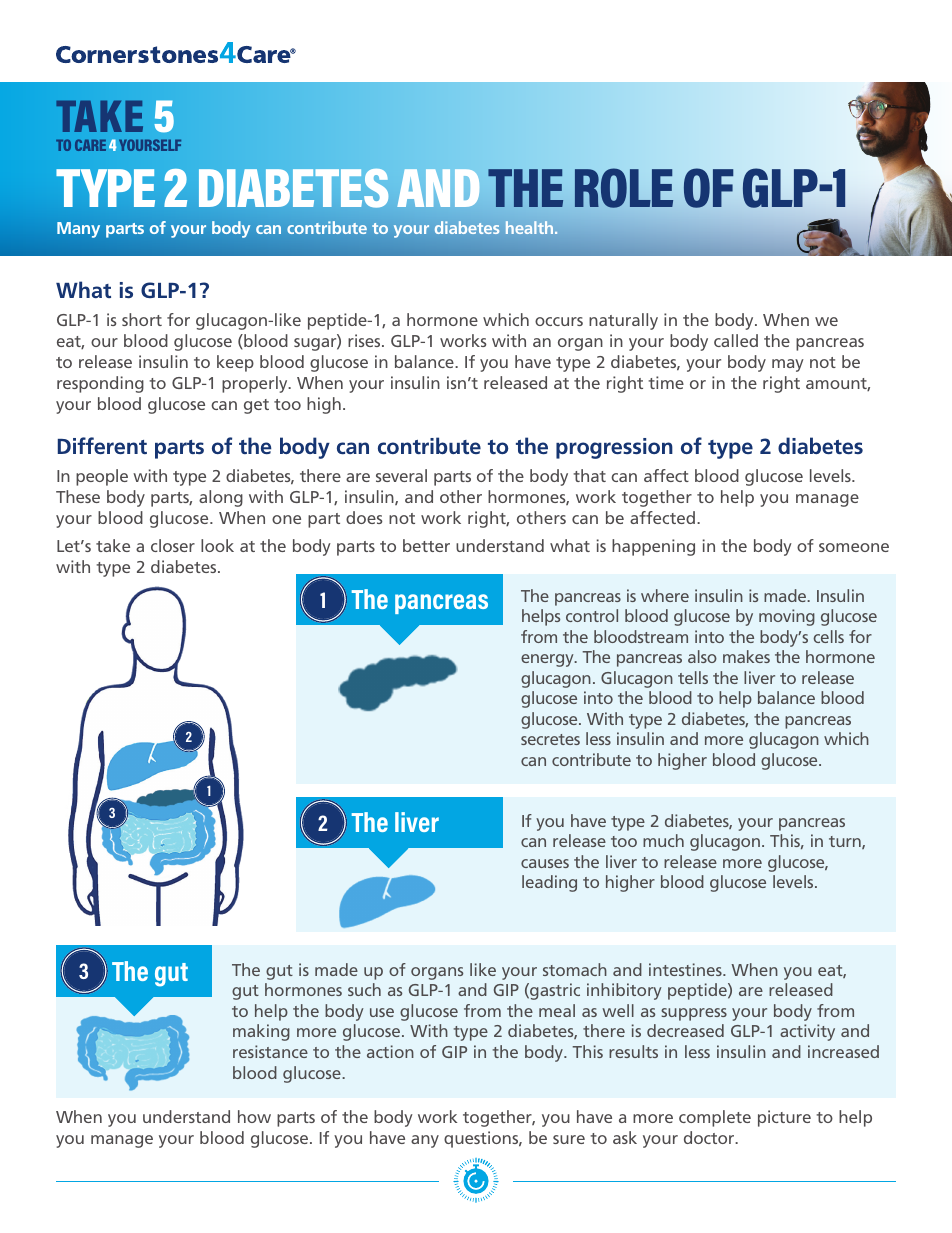  What do you see at coordinates (624, 188) in the image?
I see `ROLE` at bounding box center [624, 188].
